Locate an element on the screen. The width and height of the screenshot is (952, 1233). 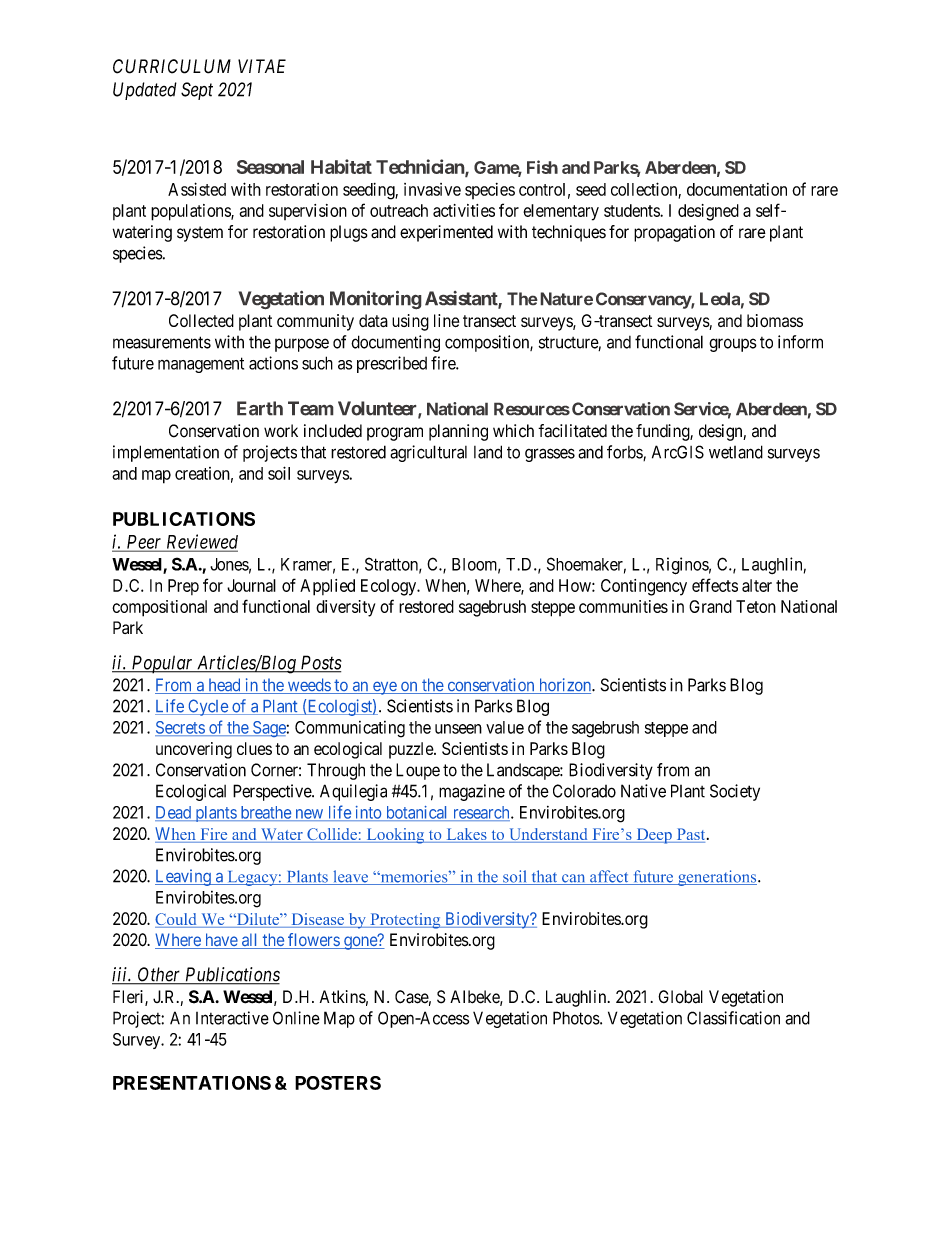
Classification is located at coordinates (733, 1018).
